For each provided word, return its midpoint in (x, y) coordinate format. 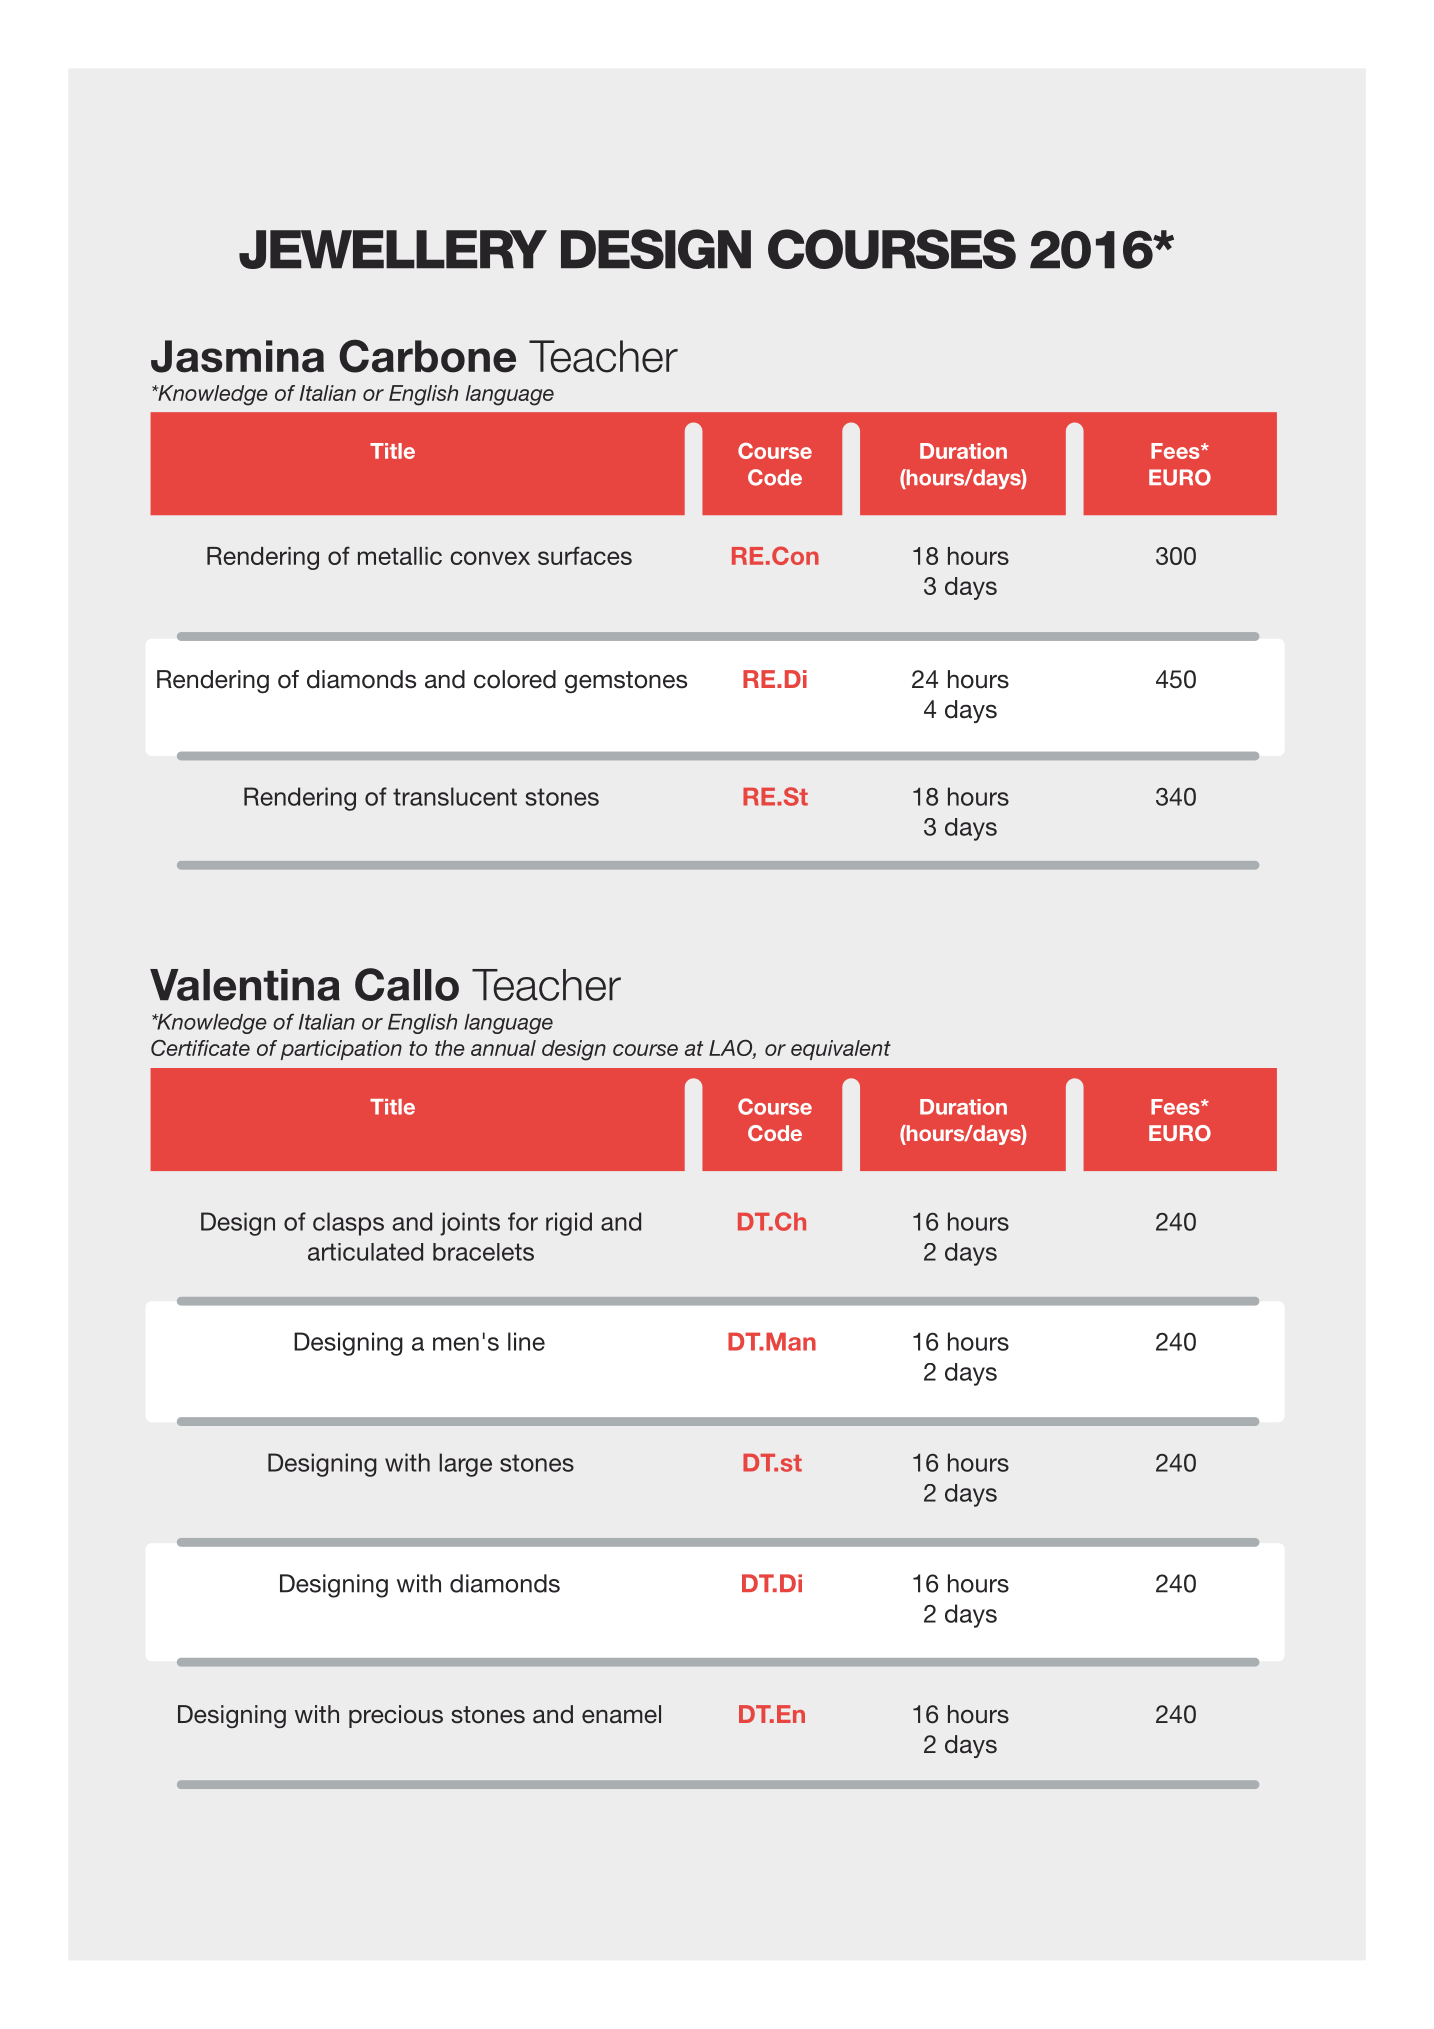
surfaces (585, 555)
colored (515, 679)
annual (503, 1048)
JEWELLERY (393, 249)
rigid (569, 1224)
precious (396, 1716)
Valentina (245, 985)
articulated (365, 1252)
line (526, 1341)
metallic (400, 556)
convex (490, 558)
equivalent (841, 1050)
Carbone (427, 356)
